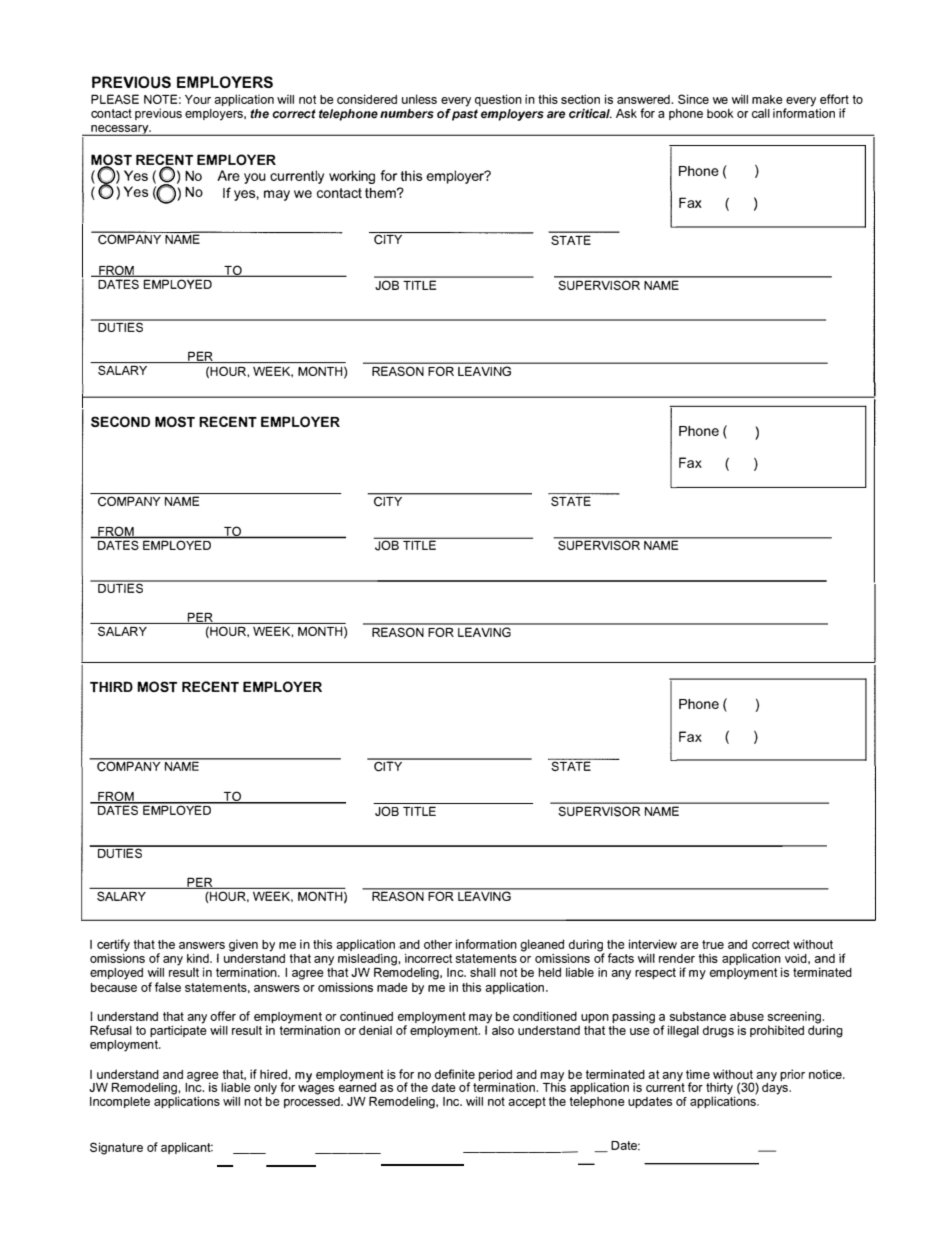 The height and width of the screenshot is (1233, 952). What do you see at coordinates (187, 1148) in the screenshot?
I see `applicant` at bounding box center [187, 1148].
